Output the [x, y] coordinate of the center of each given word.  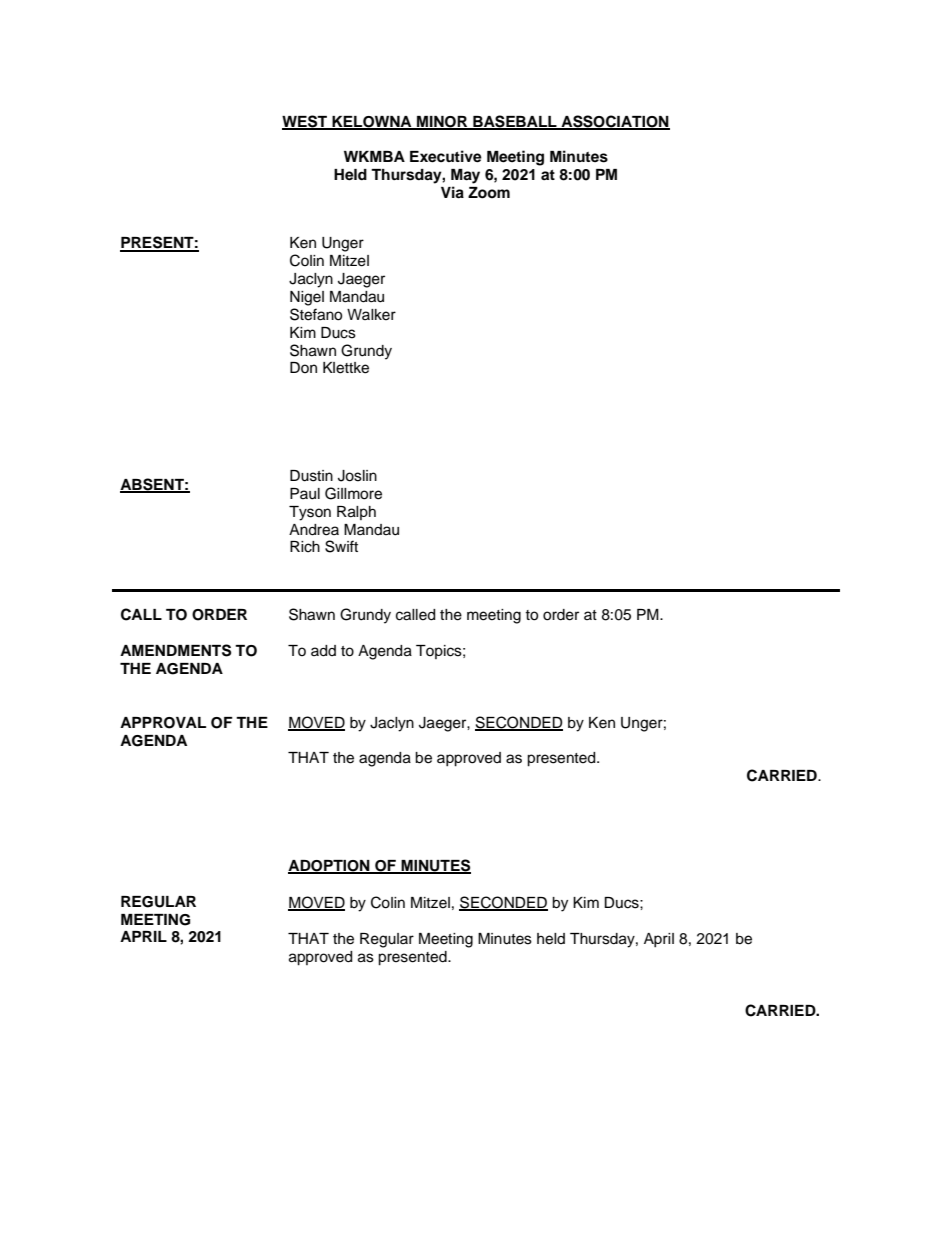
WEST [305, 122]
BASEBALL [515, 122]
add [323, 651]
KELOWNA [372, 122]
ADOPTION [330, 867]
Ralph [356, 513]
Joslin [357, 476]
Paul [305, 494]
